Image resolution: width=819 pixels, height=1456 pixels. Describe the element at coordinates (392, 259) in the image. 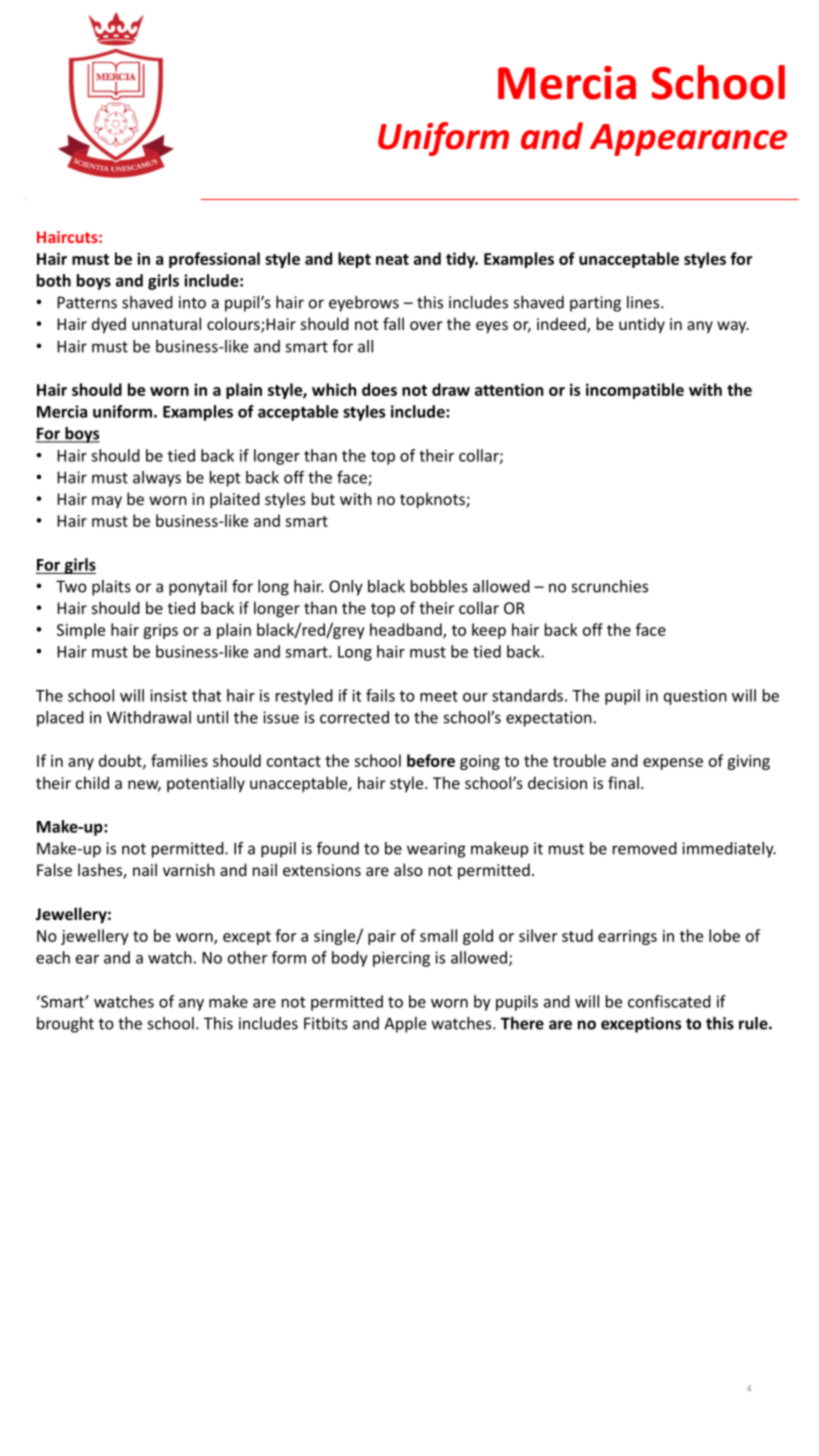

I see `neat` at that location.
